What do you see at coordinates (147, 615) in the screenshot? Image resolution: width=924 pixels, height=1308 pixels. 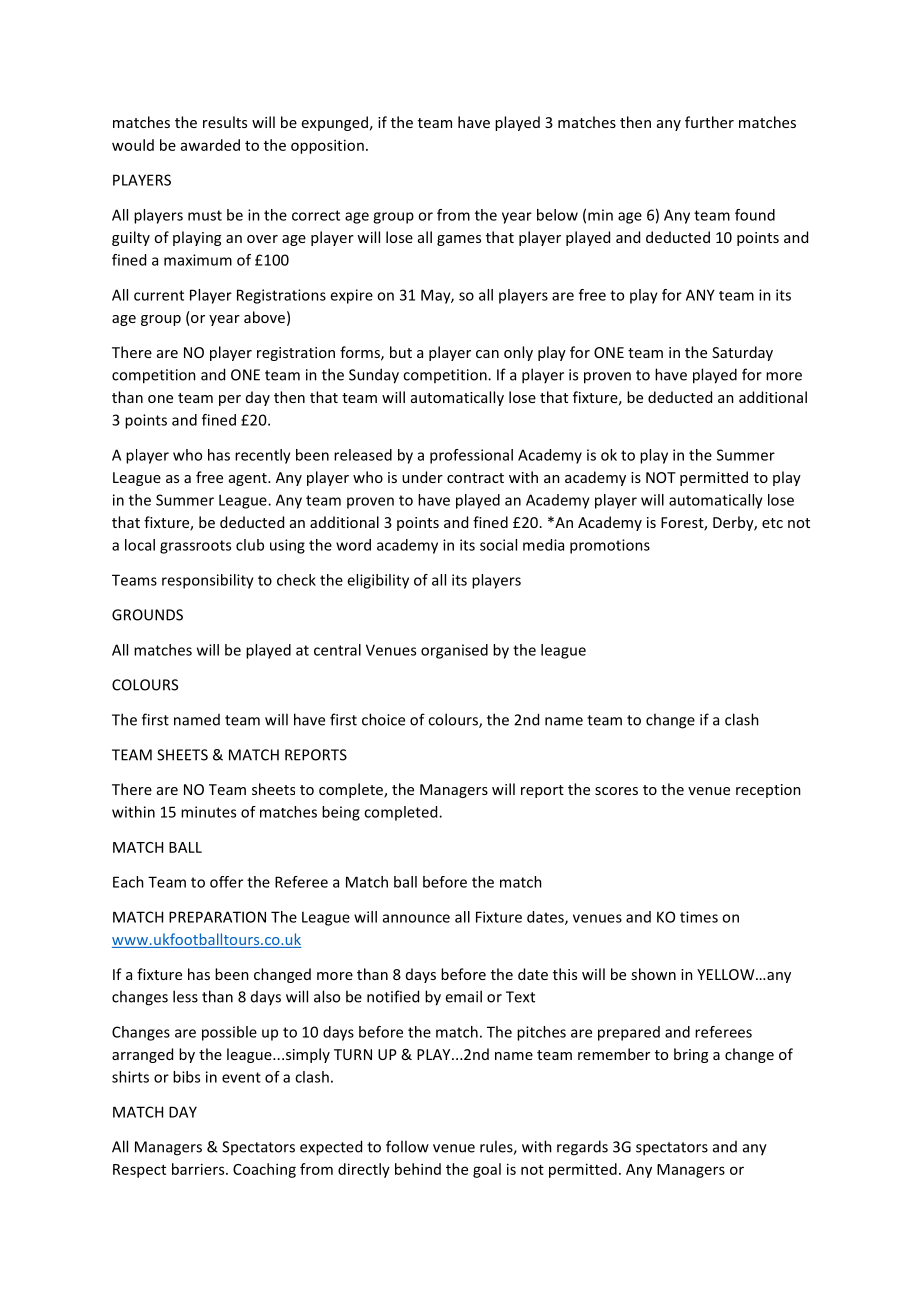 I see `GROUNDS` at bounding box center [147, 615].
